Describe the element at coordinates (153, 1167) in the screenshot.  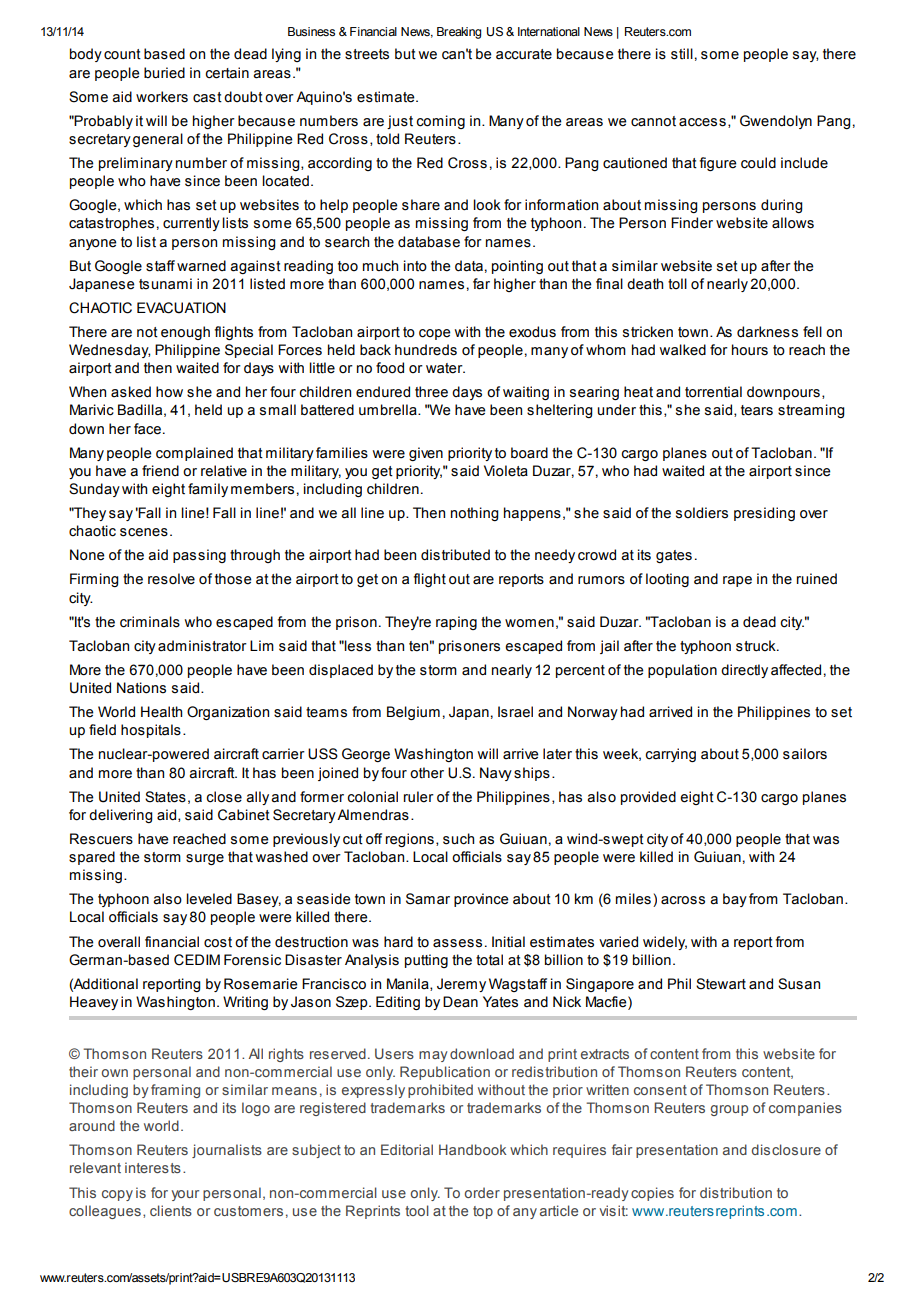
I see `interests` at that location.
